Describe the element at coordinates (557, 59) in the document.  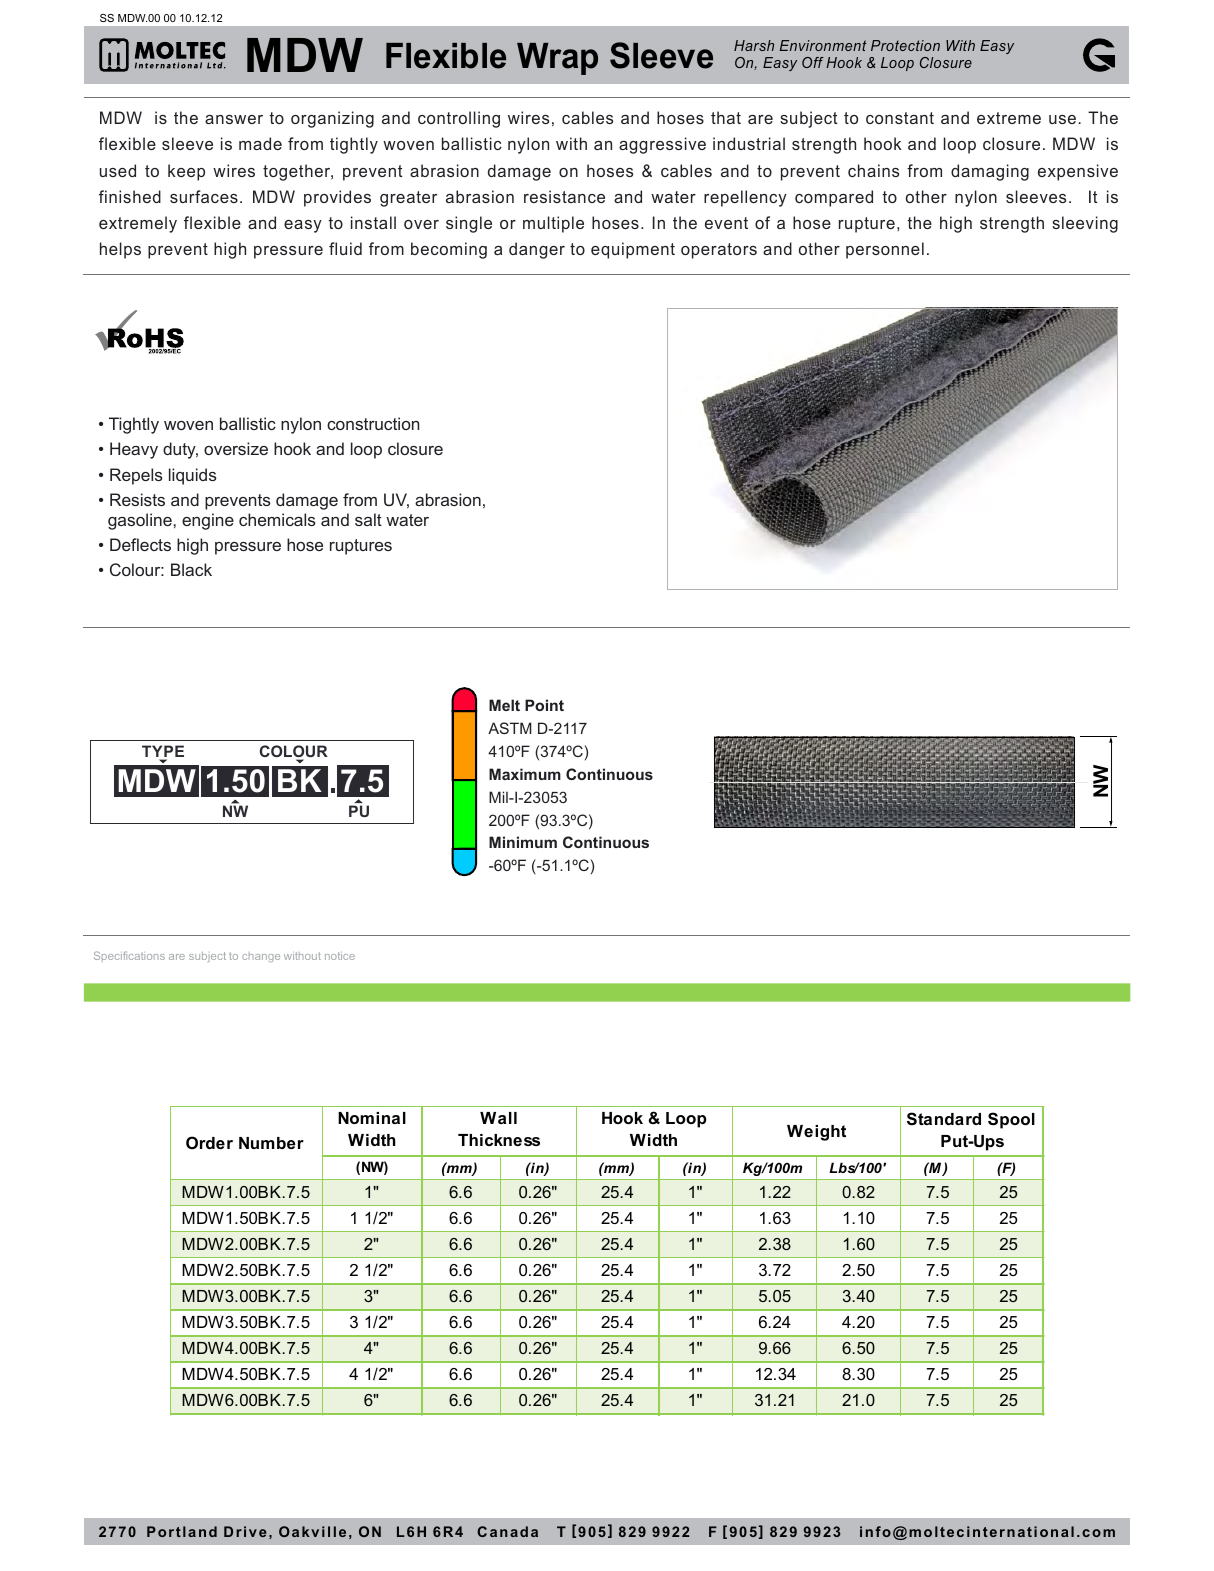
I see `Wrap` at that location.
